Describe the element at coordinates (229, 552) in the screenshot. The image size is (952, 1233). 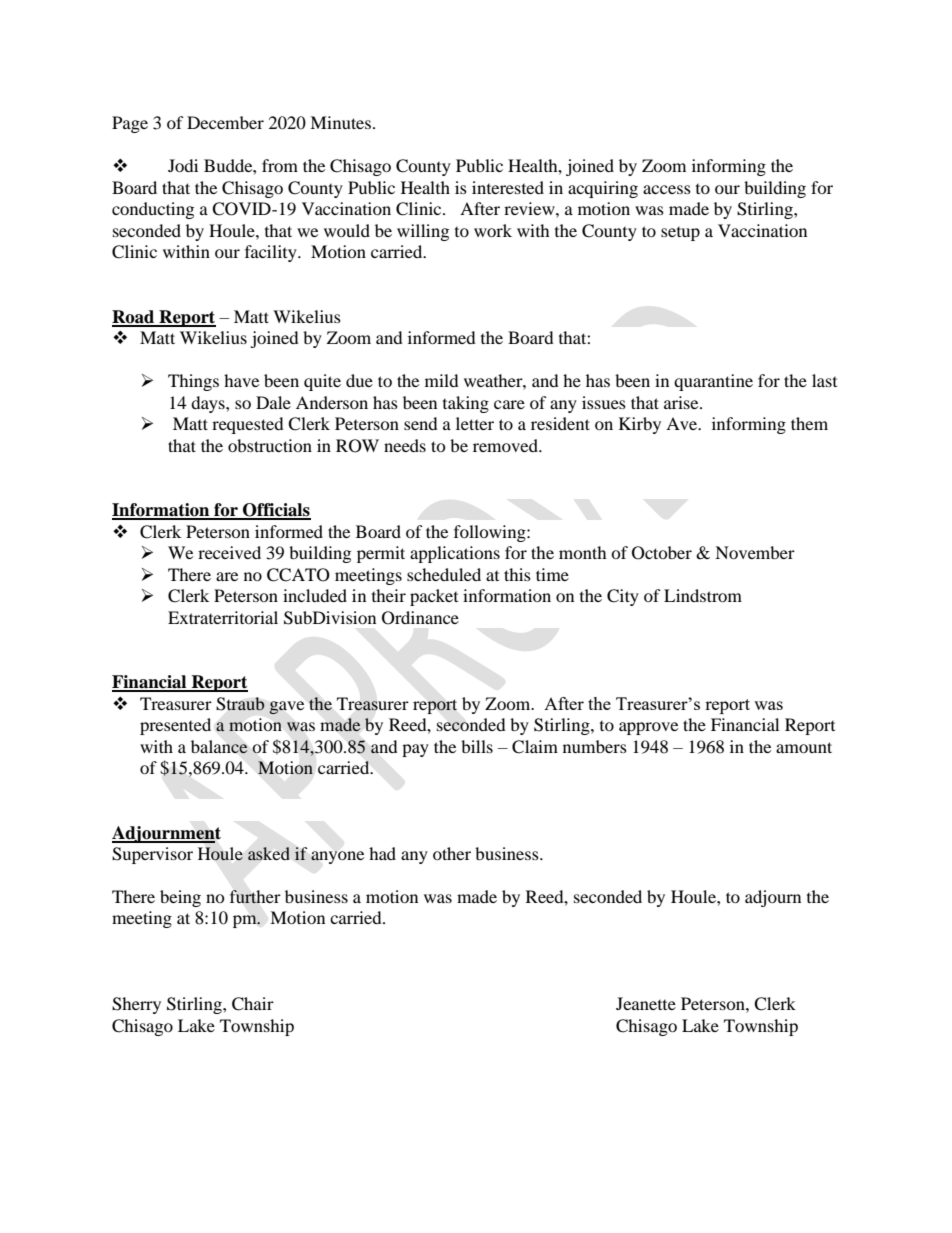
I see `received` at that location.
